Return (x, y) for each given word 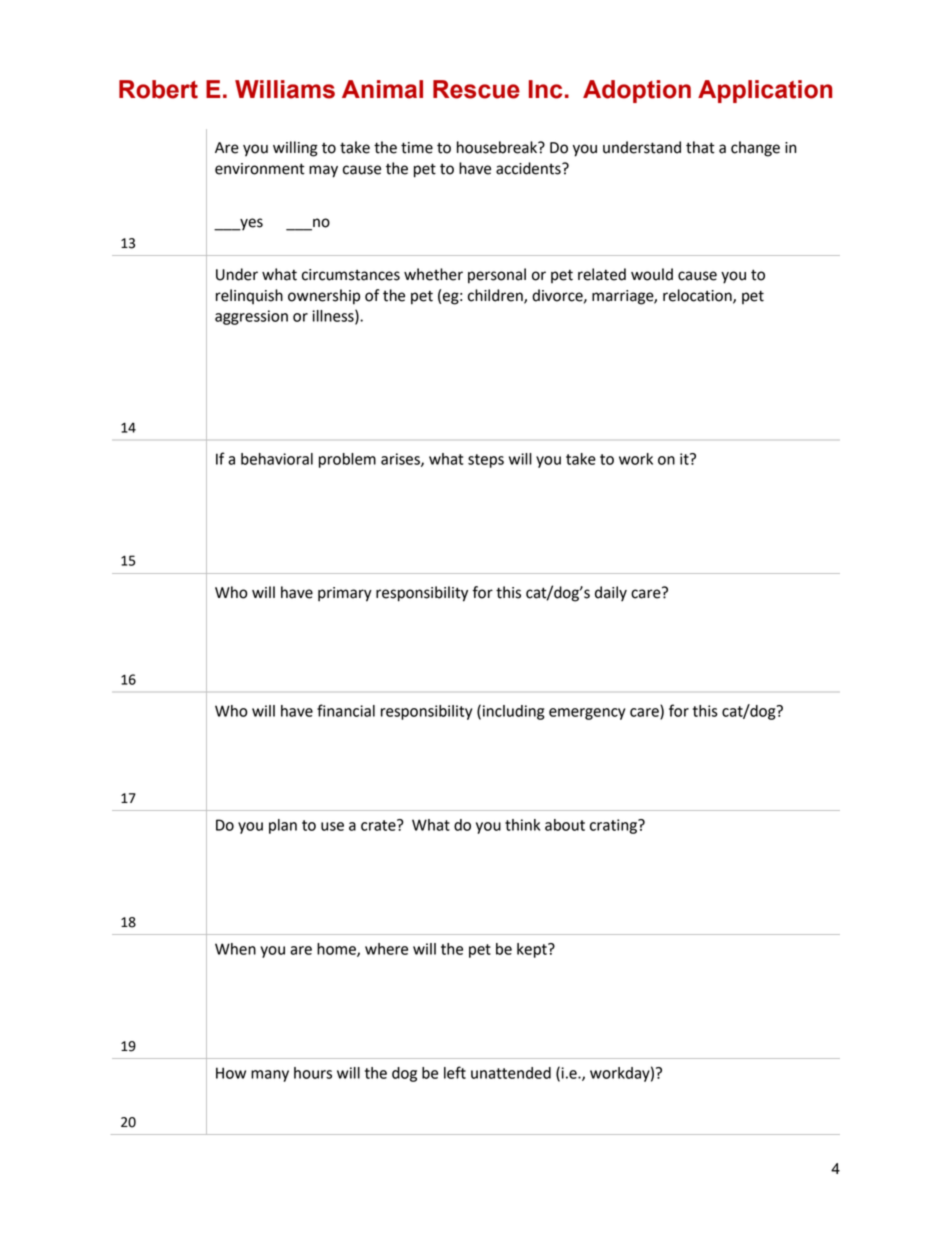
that (700, 147)
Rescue (476, 89)
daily (611, 594)
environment (260, 169)
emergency (587, 714)
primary (345, 594)
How (231, 1073)
